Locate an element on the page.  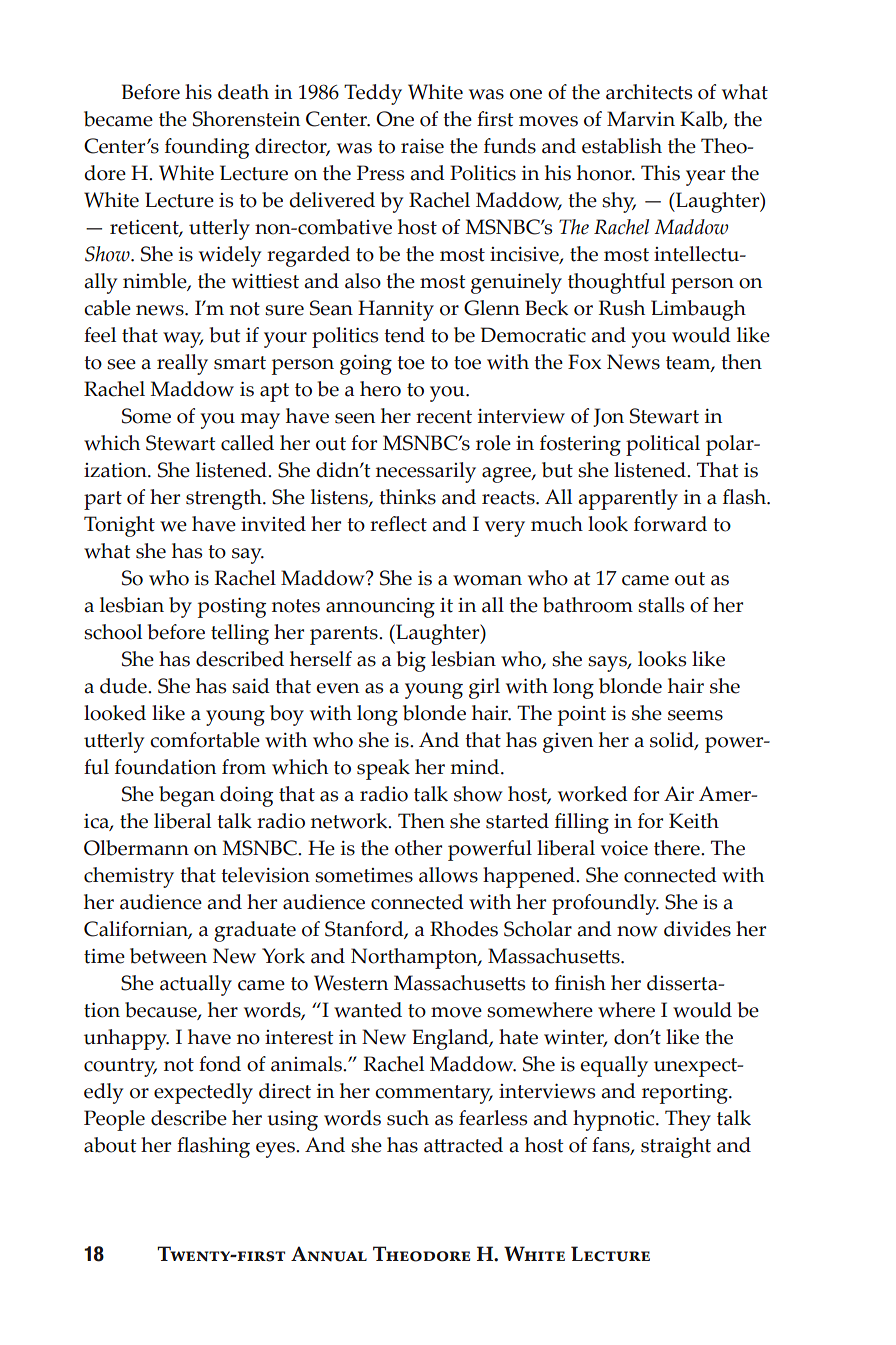
way is located at coordinates (183, 340).
